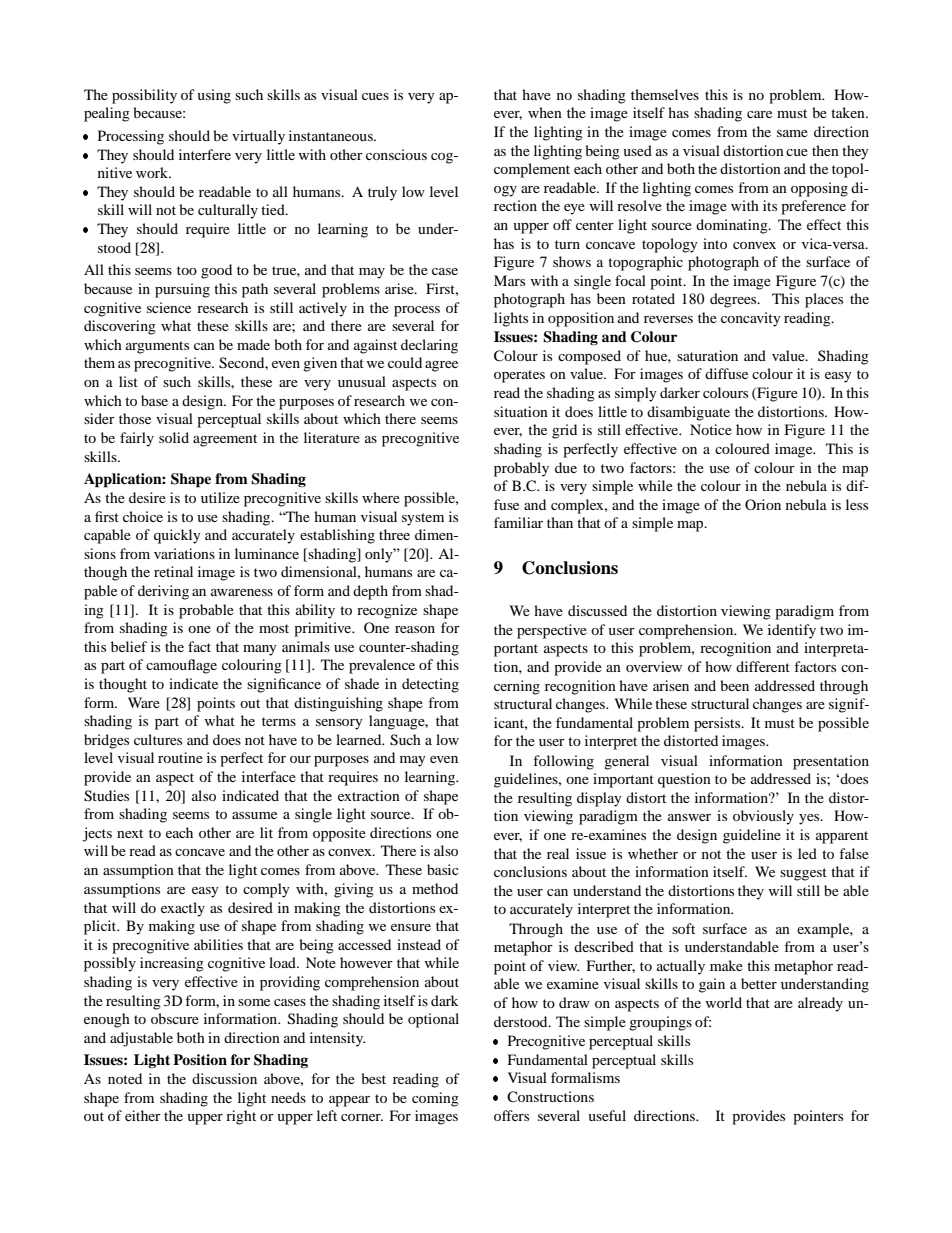  What do you see at coordinates (532, 170) in the screenshot?
I see `complement` at bounding box center [532, 170].
